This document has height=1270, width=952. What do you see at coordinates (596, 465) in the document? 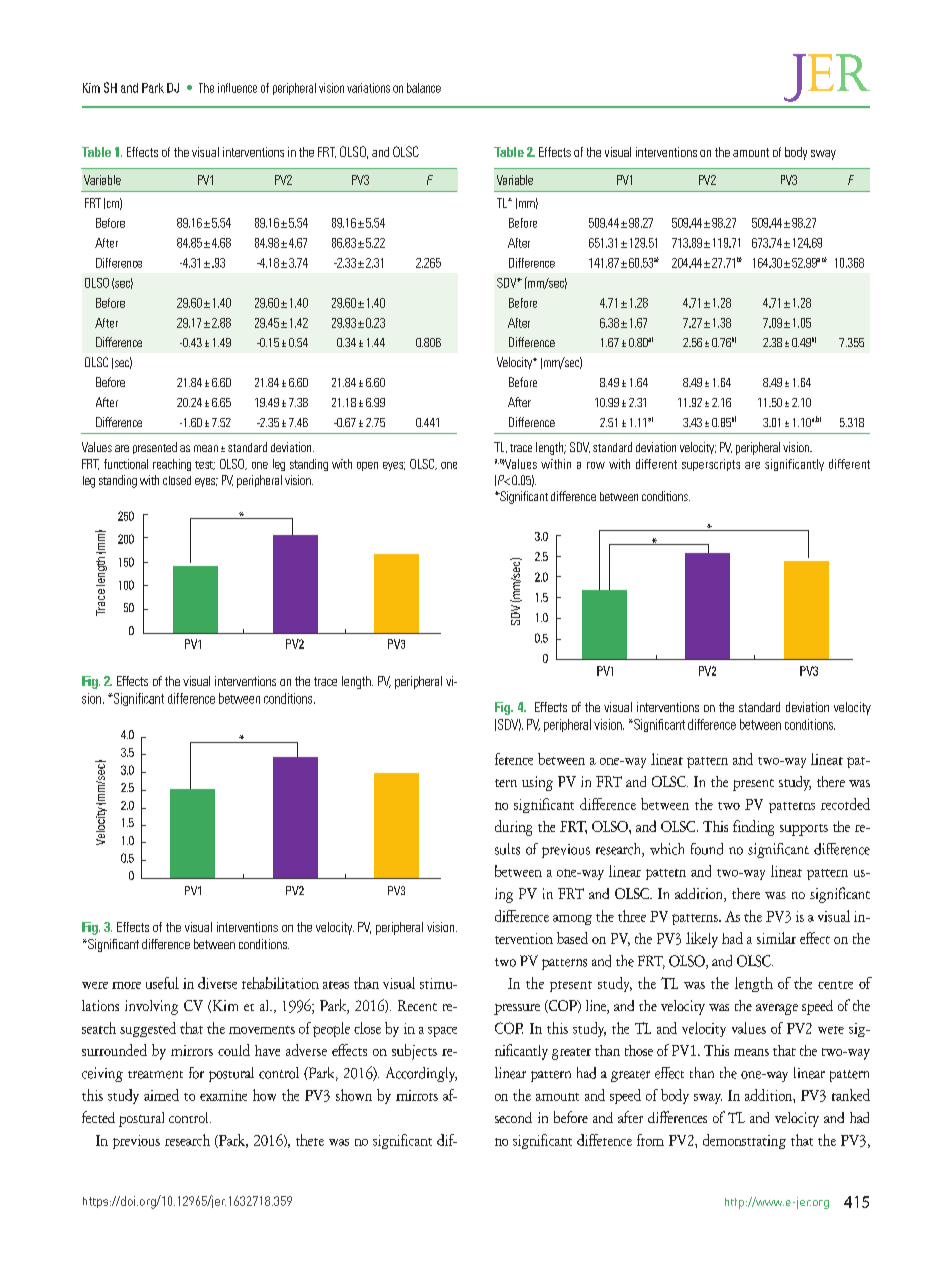
I see `row` at bounding box center [596, 465].
